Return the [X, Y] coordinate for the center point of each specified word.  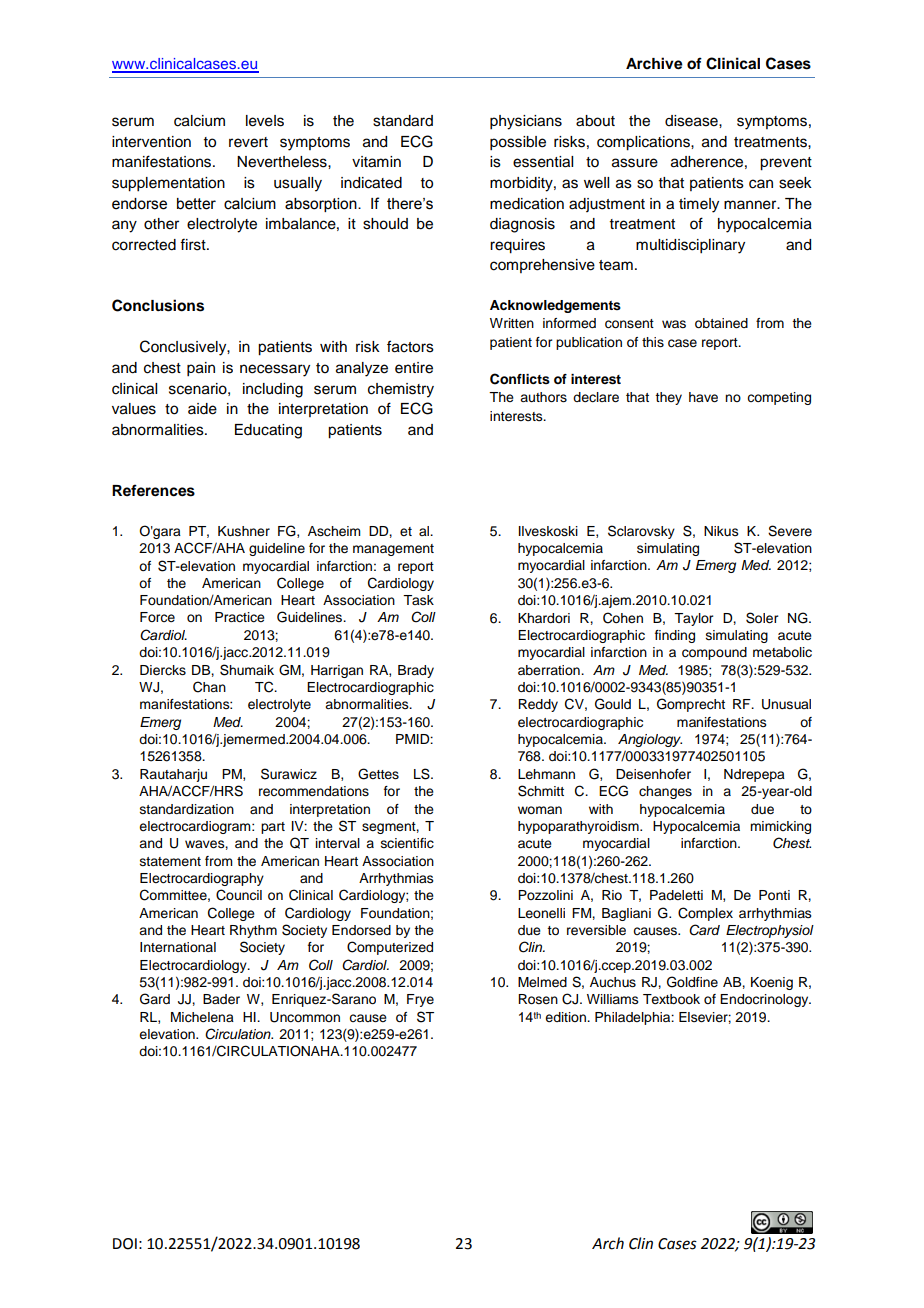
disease [692, 121]
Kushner [244, 531]
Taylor [693, 619]
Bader [221, 999]
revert [248, 142]
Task [418, 600]
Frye [420, 1000]
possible [518, 143]
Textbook [671, 999]
